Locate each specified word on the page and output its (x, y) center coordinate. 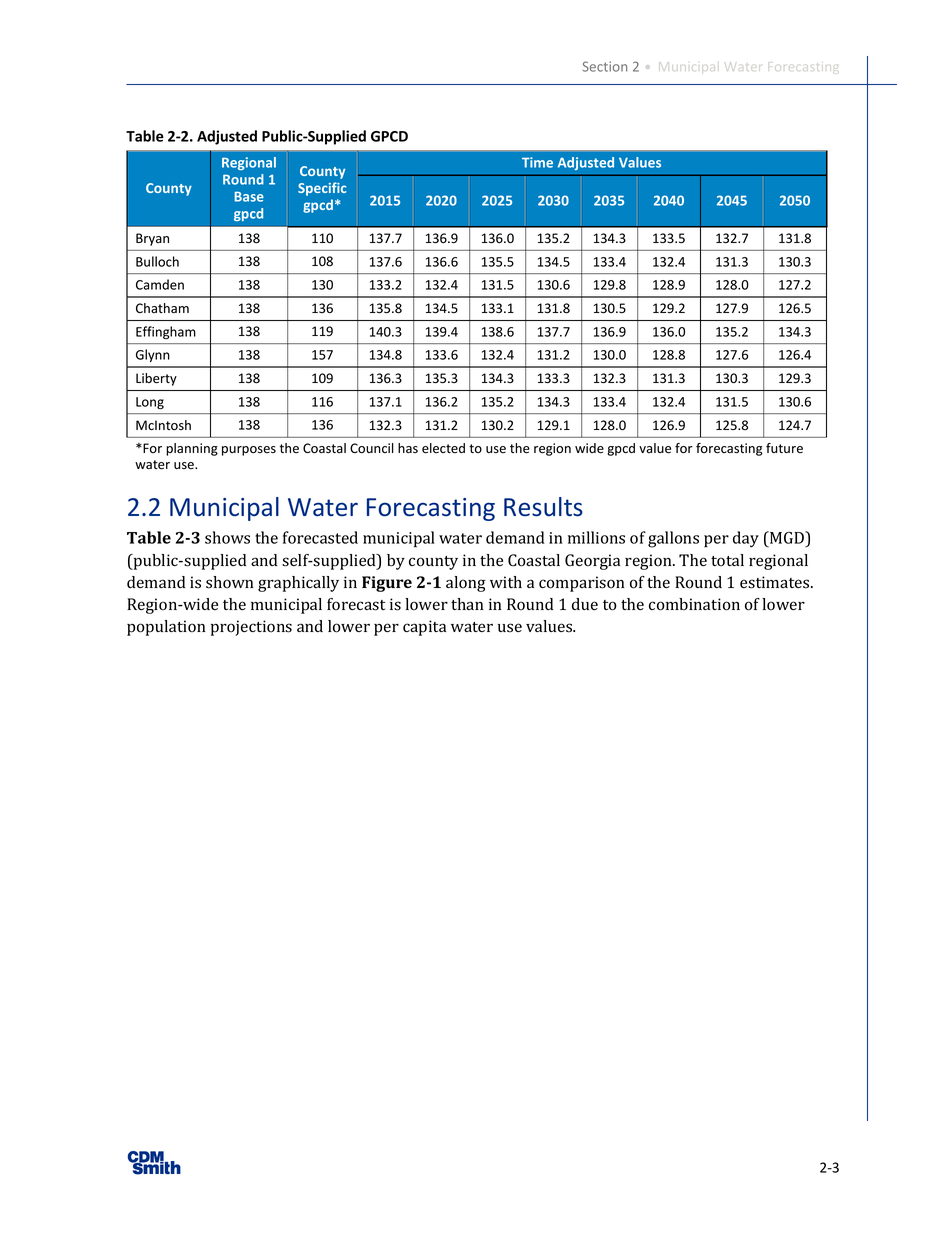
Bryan (152, 239)
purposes (249, 451)
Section (604, 66)
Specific (322, 189)
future (784, 448)
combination (694, 604)
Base (249, 197)
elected (443, 448)
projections (251, 628)
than (467, 604)
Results (543, 507)
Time (537, 162)
